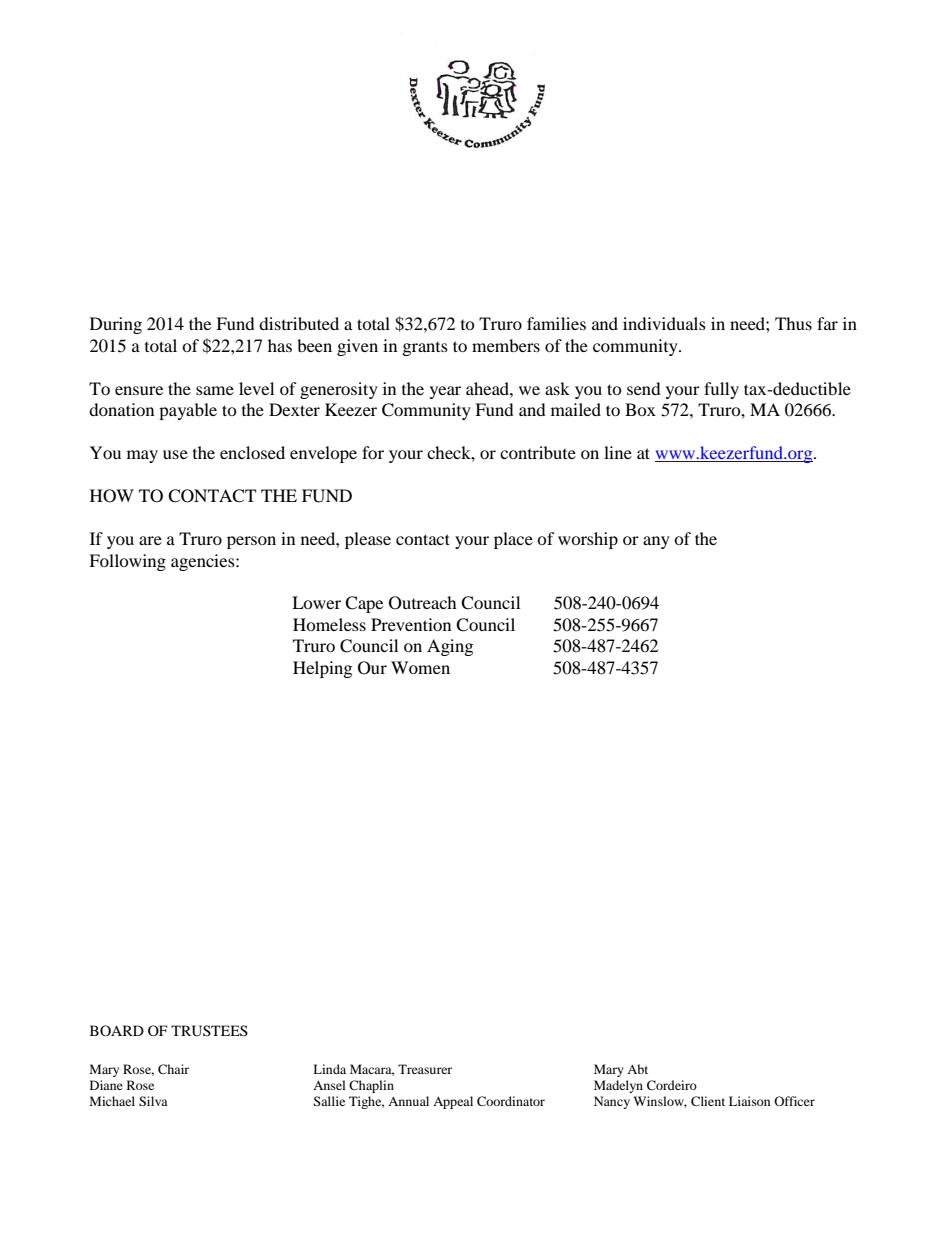 This document has height=1233, width=952. Describe the element at coordinates (453, 1102) in the document. I see `Appeal` at that location.
